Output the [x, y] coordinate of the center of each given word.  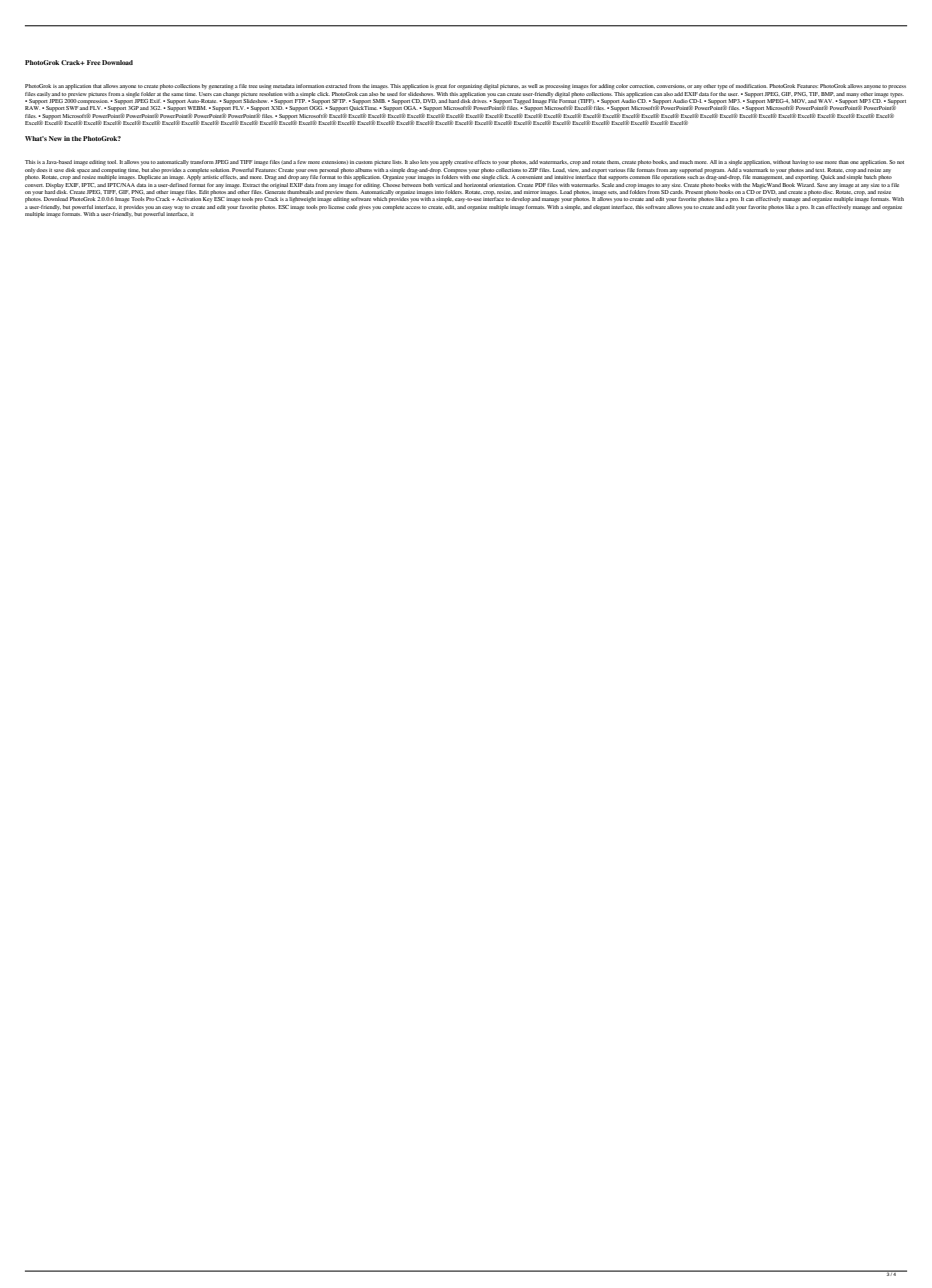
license [335, 205]
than [844, 162]
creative [464, 162]
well [533, 86]
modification [751, 86]
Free [94, 62]
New [55, 138]
